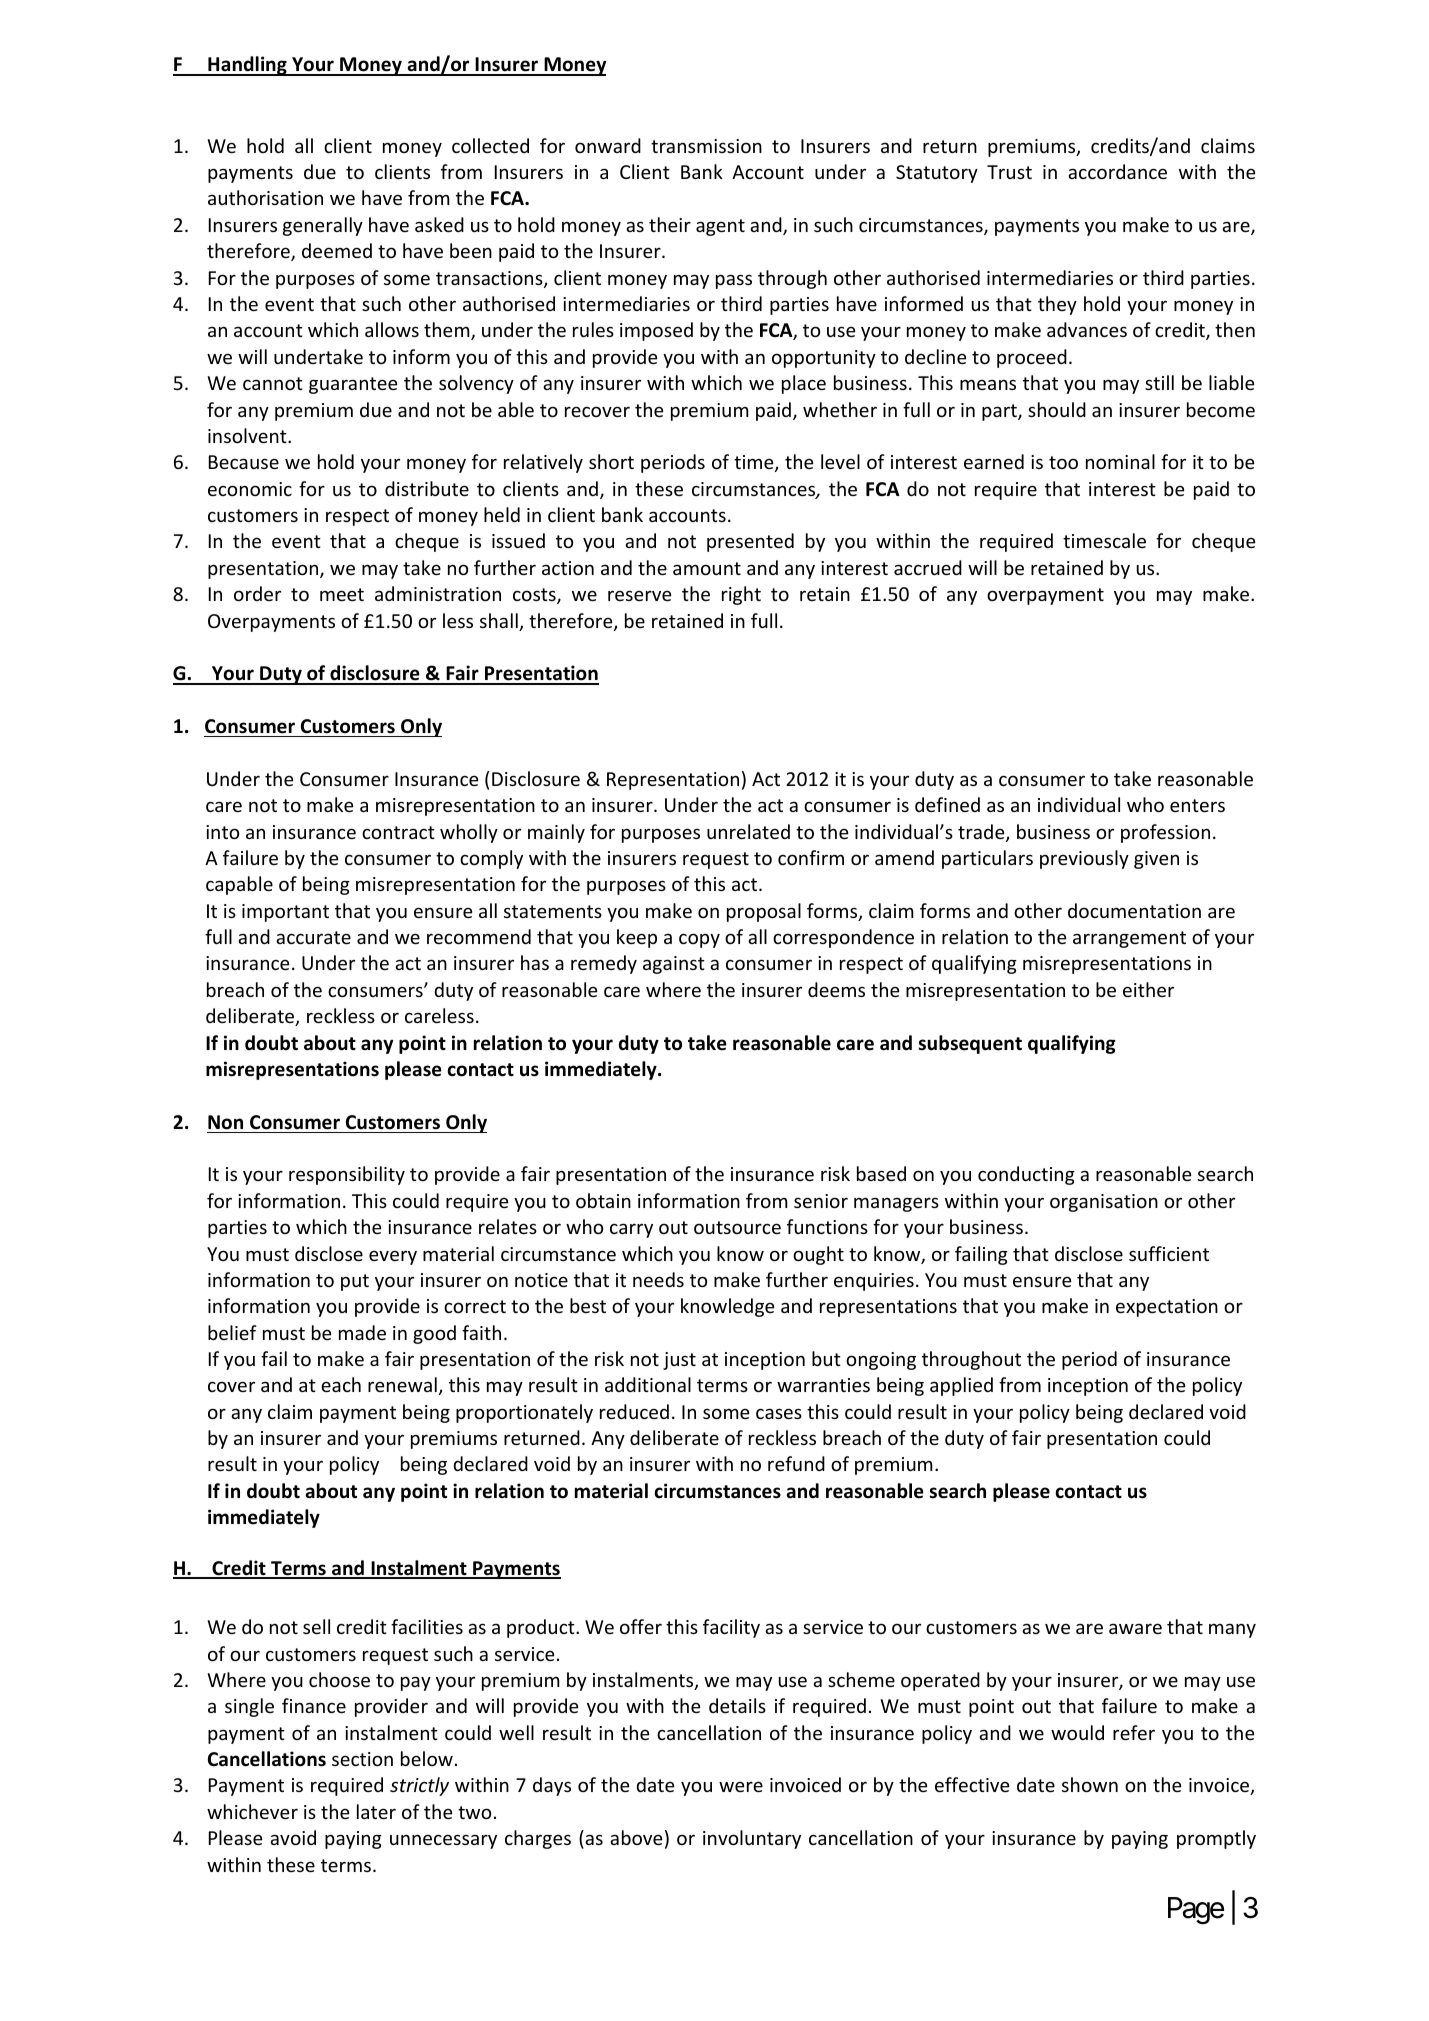  What do you see at coordinates (313, 937) in the document?
I see `accurate` at bounding box center [313, 937].
